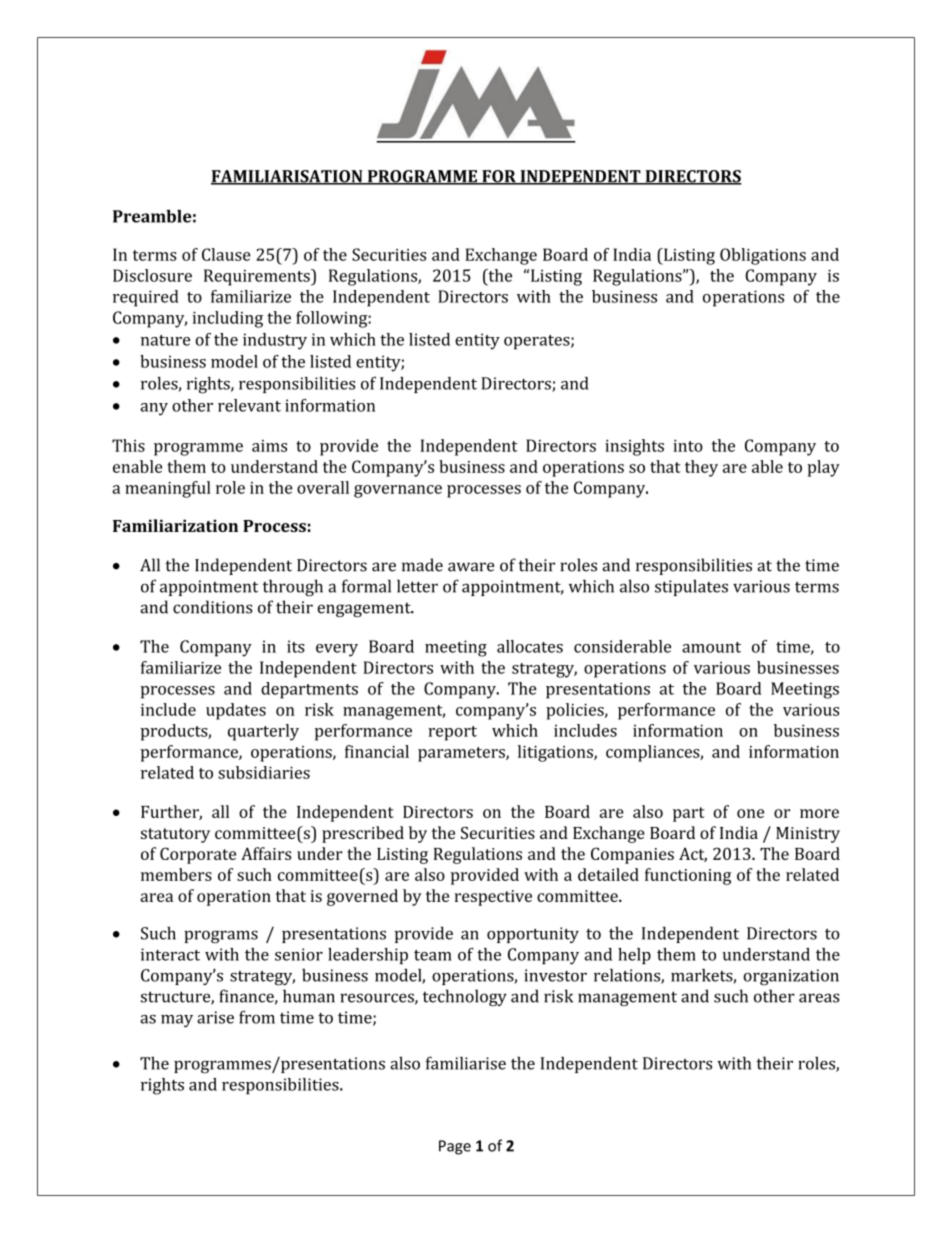 This screenshot has width=952, height=1233. What do you see at coordinates (763, 256) in the screenshot?
I see `Obligations` at bounding box center [763, 256].
